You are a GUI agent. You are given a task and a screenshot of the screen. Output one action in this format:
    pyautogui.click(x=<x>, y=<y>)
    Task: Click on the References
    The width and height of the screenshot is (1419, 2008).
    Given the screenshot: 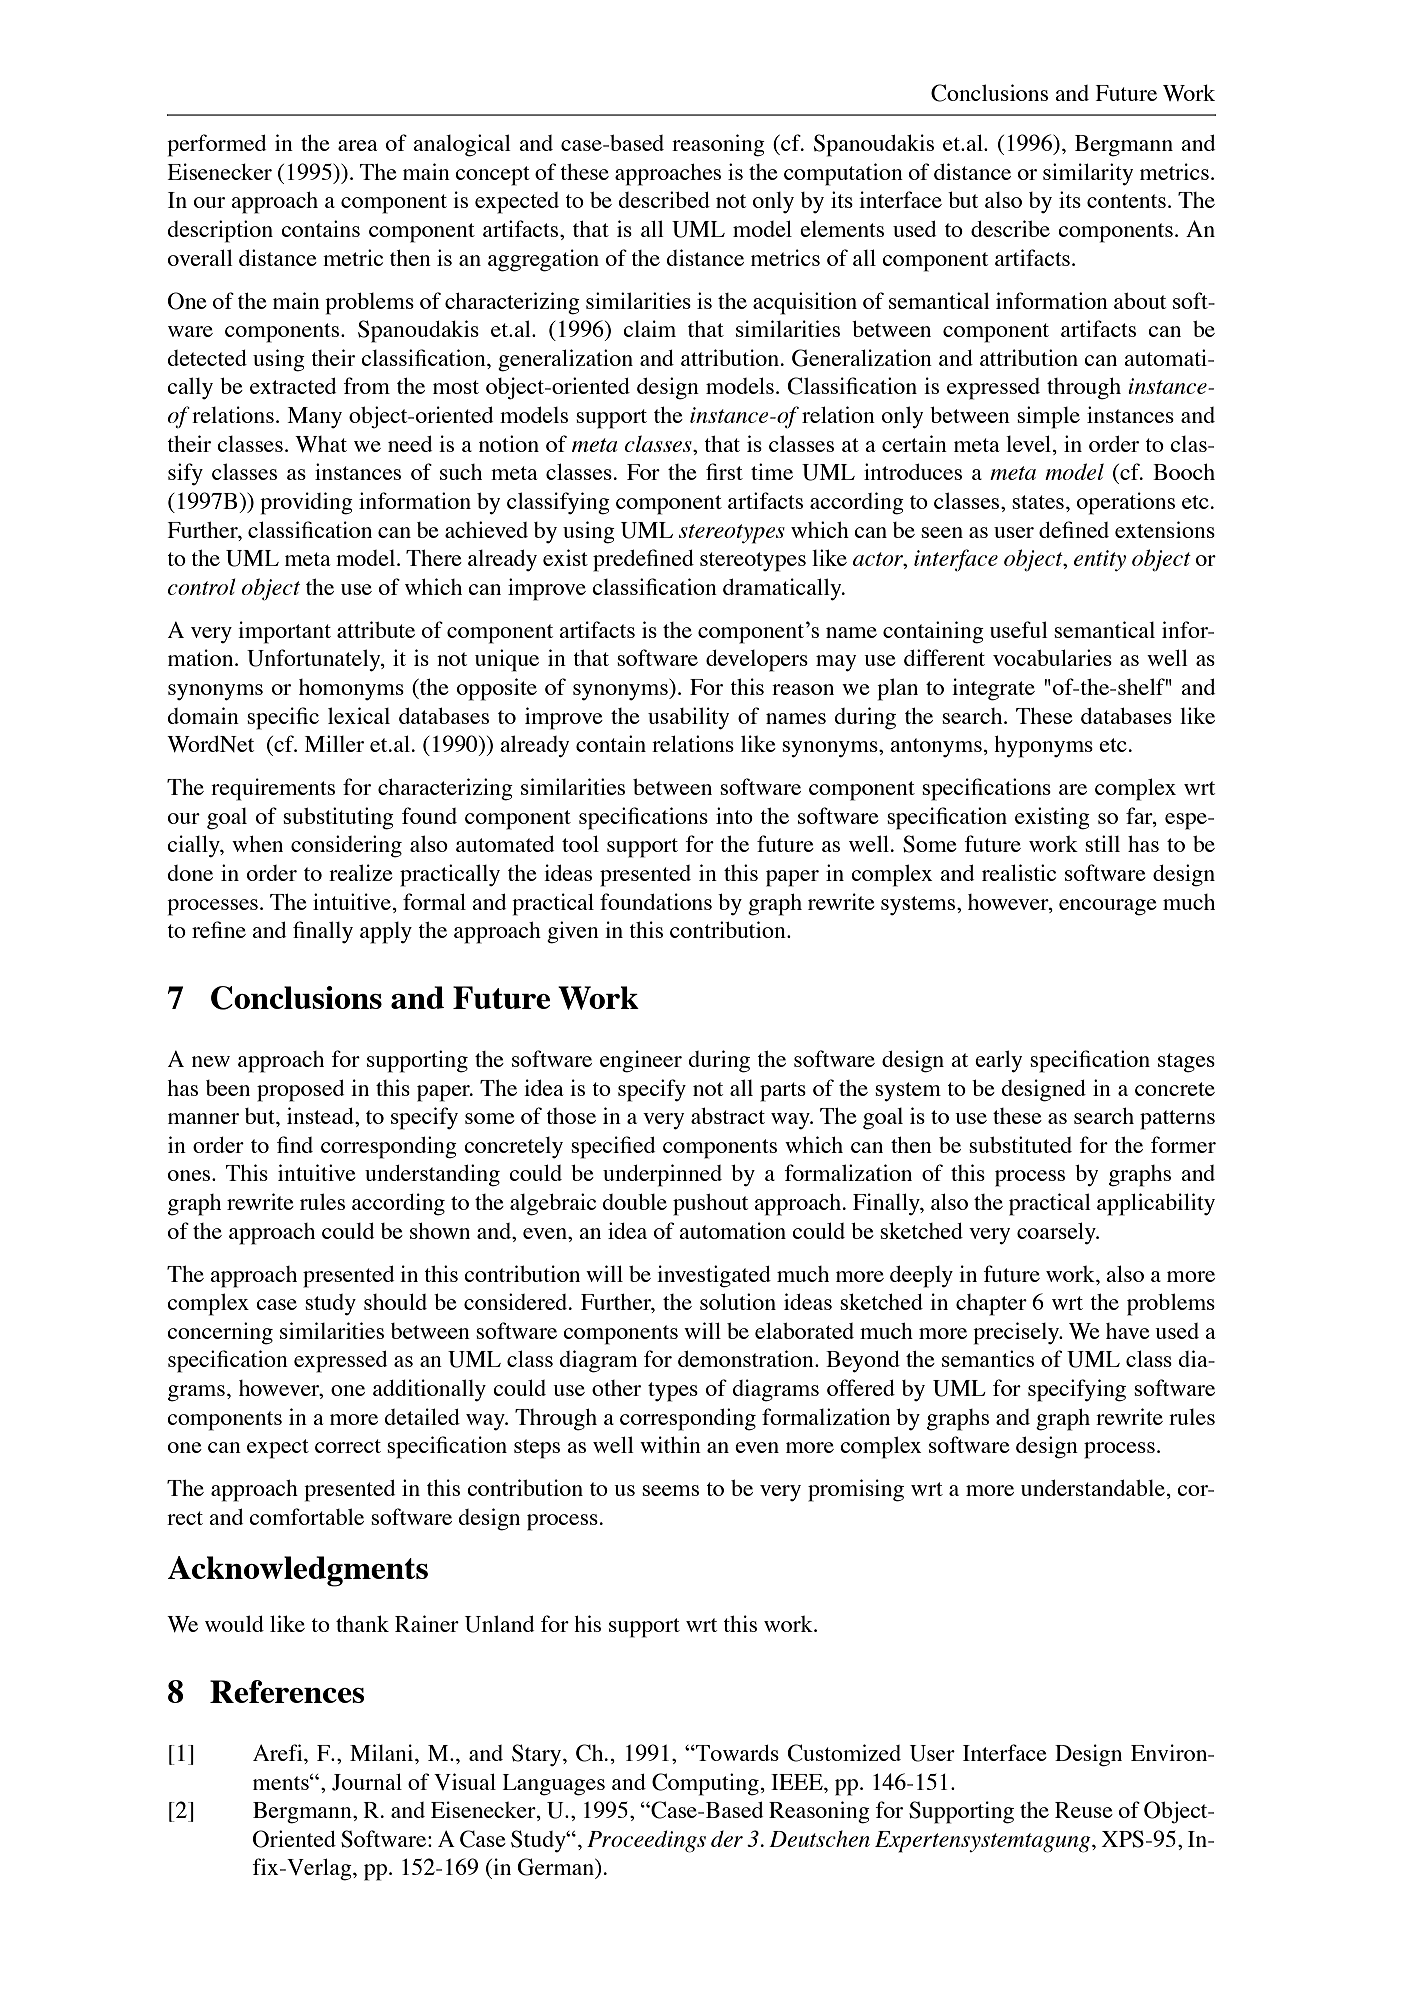 What is the action you would take?
    pyautogui.click(x=287, y=1691)
